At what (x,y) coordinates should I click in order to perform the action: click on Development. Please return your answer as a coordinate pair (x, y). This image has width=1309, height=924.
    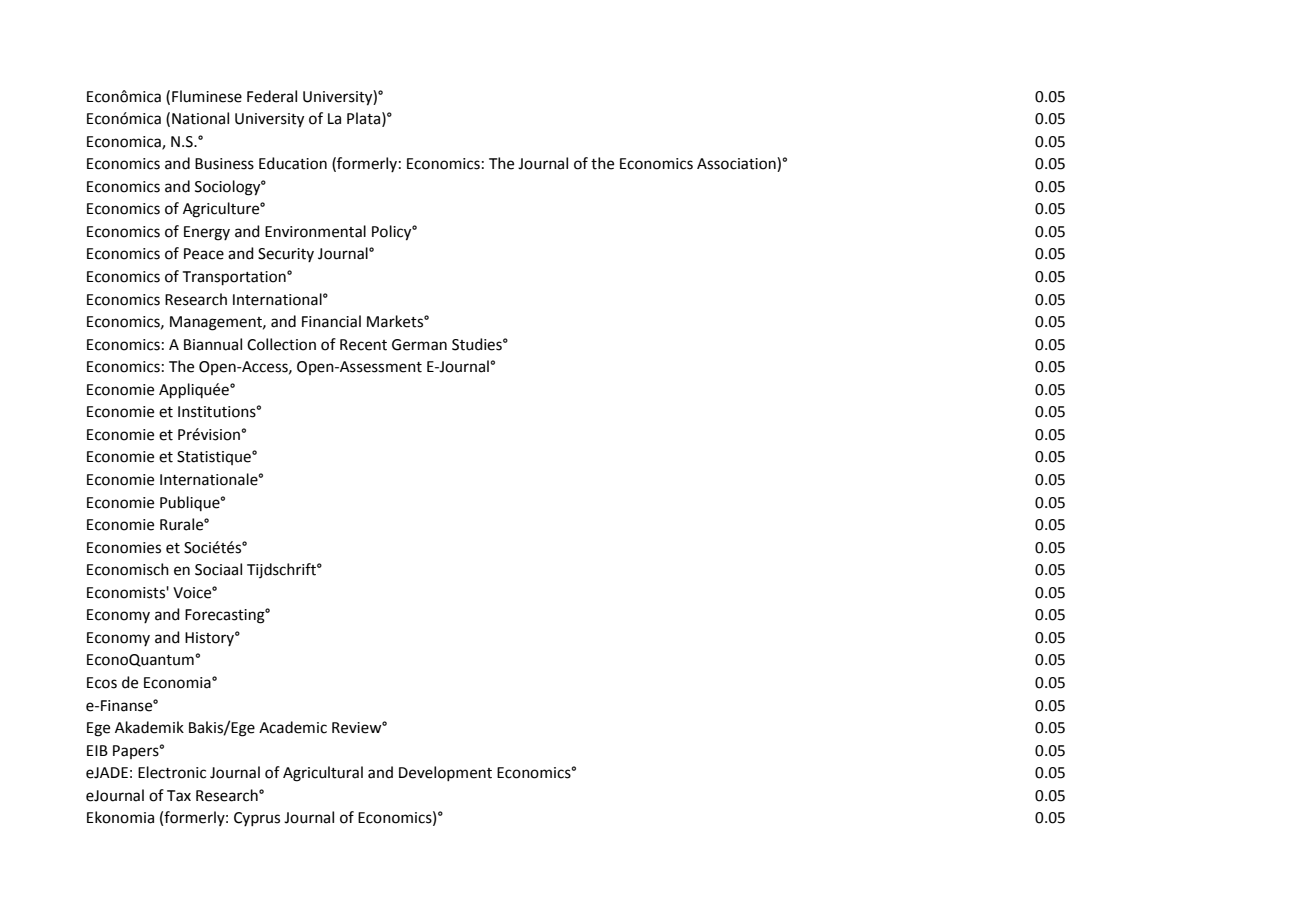
    Looking at the image, I should click on (445, 773).
